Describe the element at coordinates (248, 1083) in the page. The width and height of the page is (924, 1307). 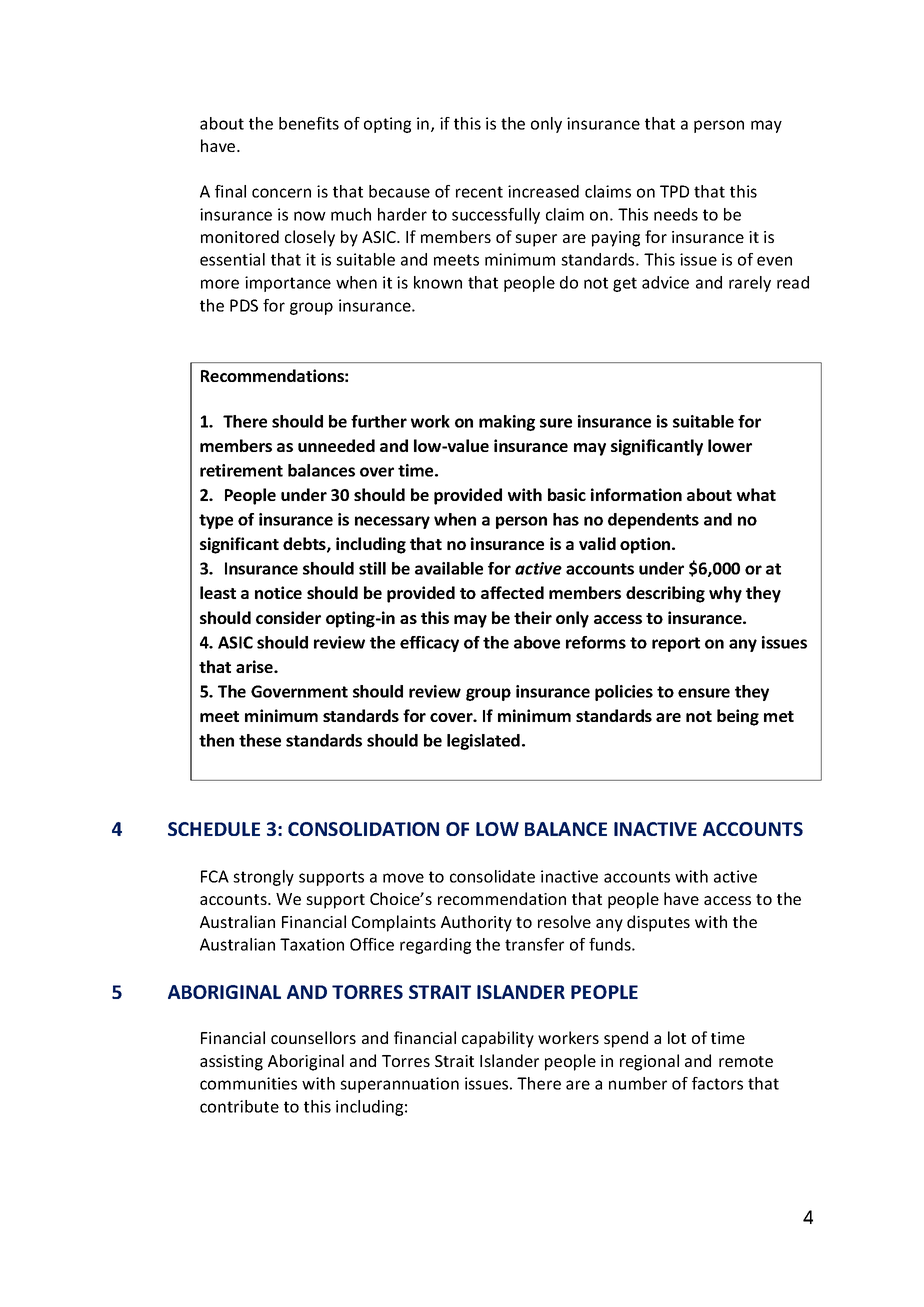
I see `communities` at that location.
